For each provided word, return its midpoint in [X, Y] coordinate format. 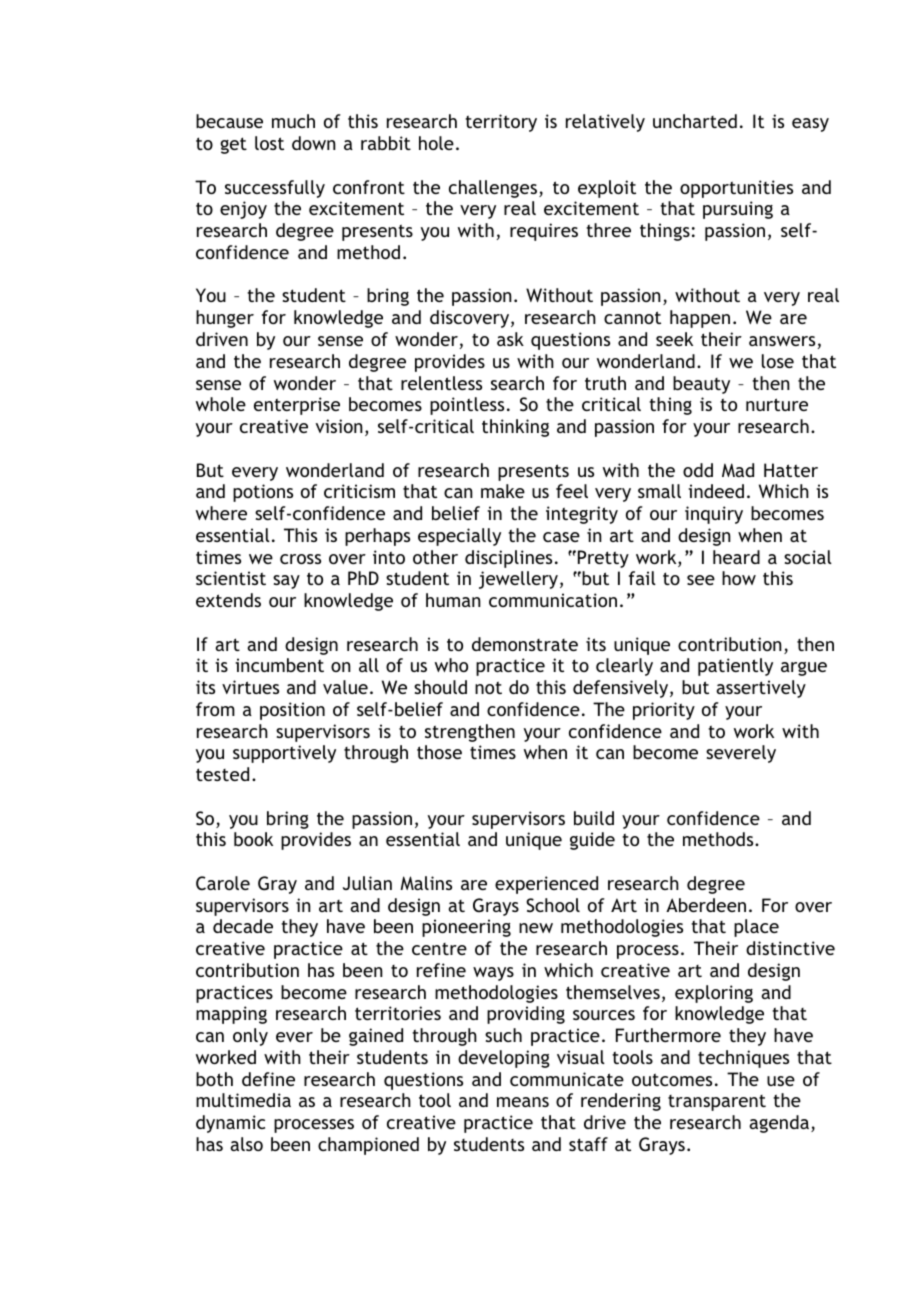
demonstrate [525, 644]
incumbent [279, 665]
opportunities [736, 189]
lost [269, 143]
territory [501, 123]
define [268, 1079]
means [523, 1102]
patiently [735, 667]
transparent [717, 1103]
